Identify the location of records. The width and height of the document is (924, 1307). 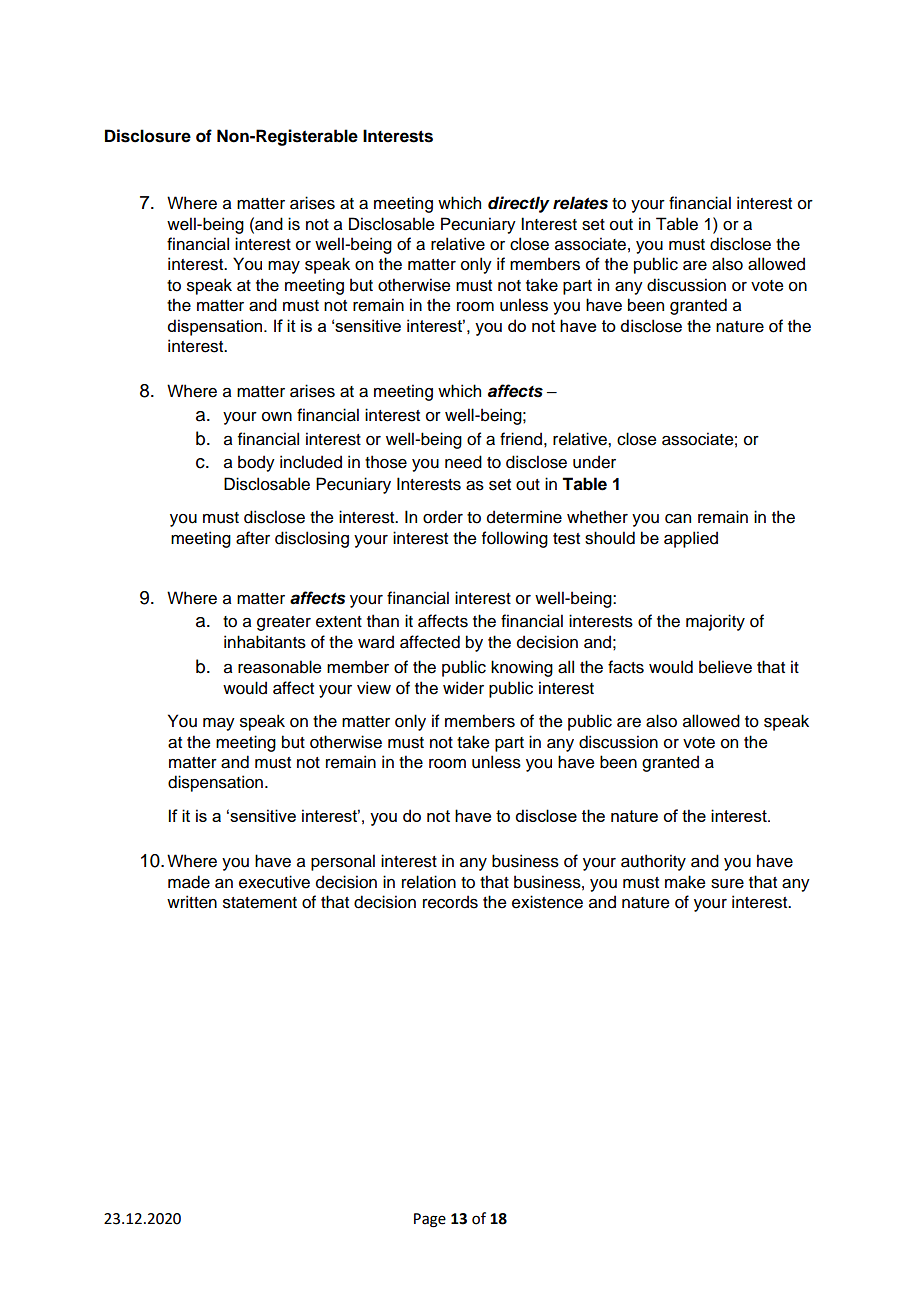
(450, 902).
